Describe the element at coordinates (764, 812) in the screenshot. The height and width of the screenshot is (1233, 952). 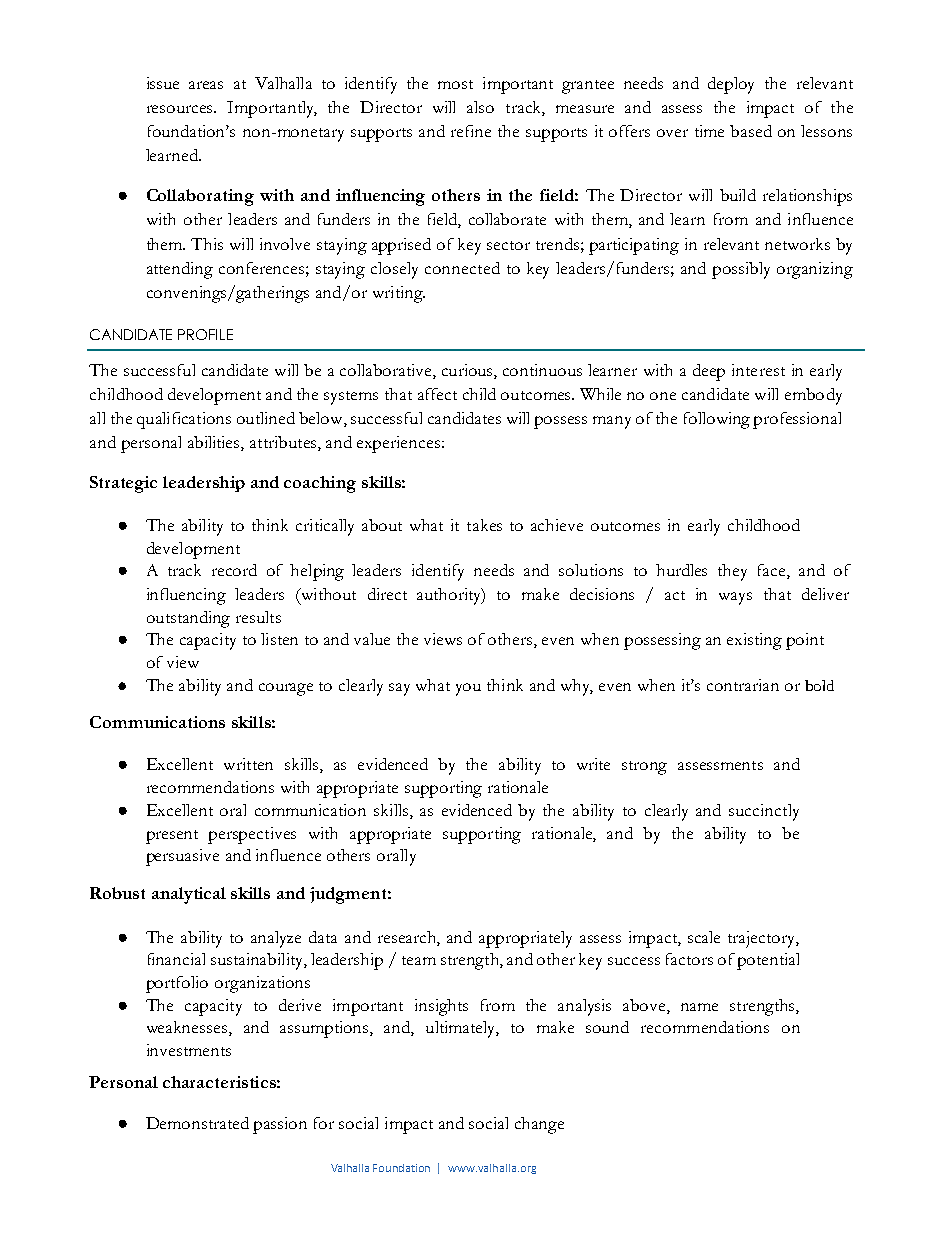
I see `succinctly` at that location.
